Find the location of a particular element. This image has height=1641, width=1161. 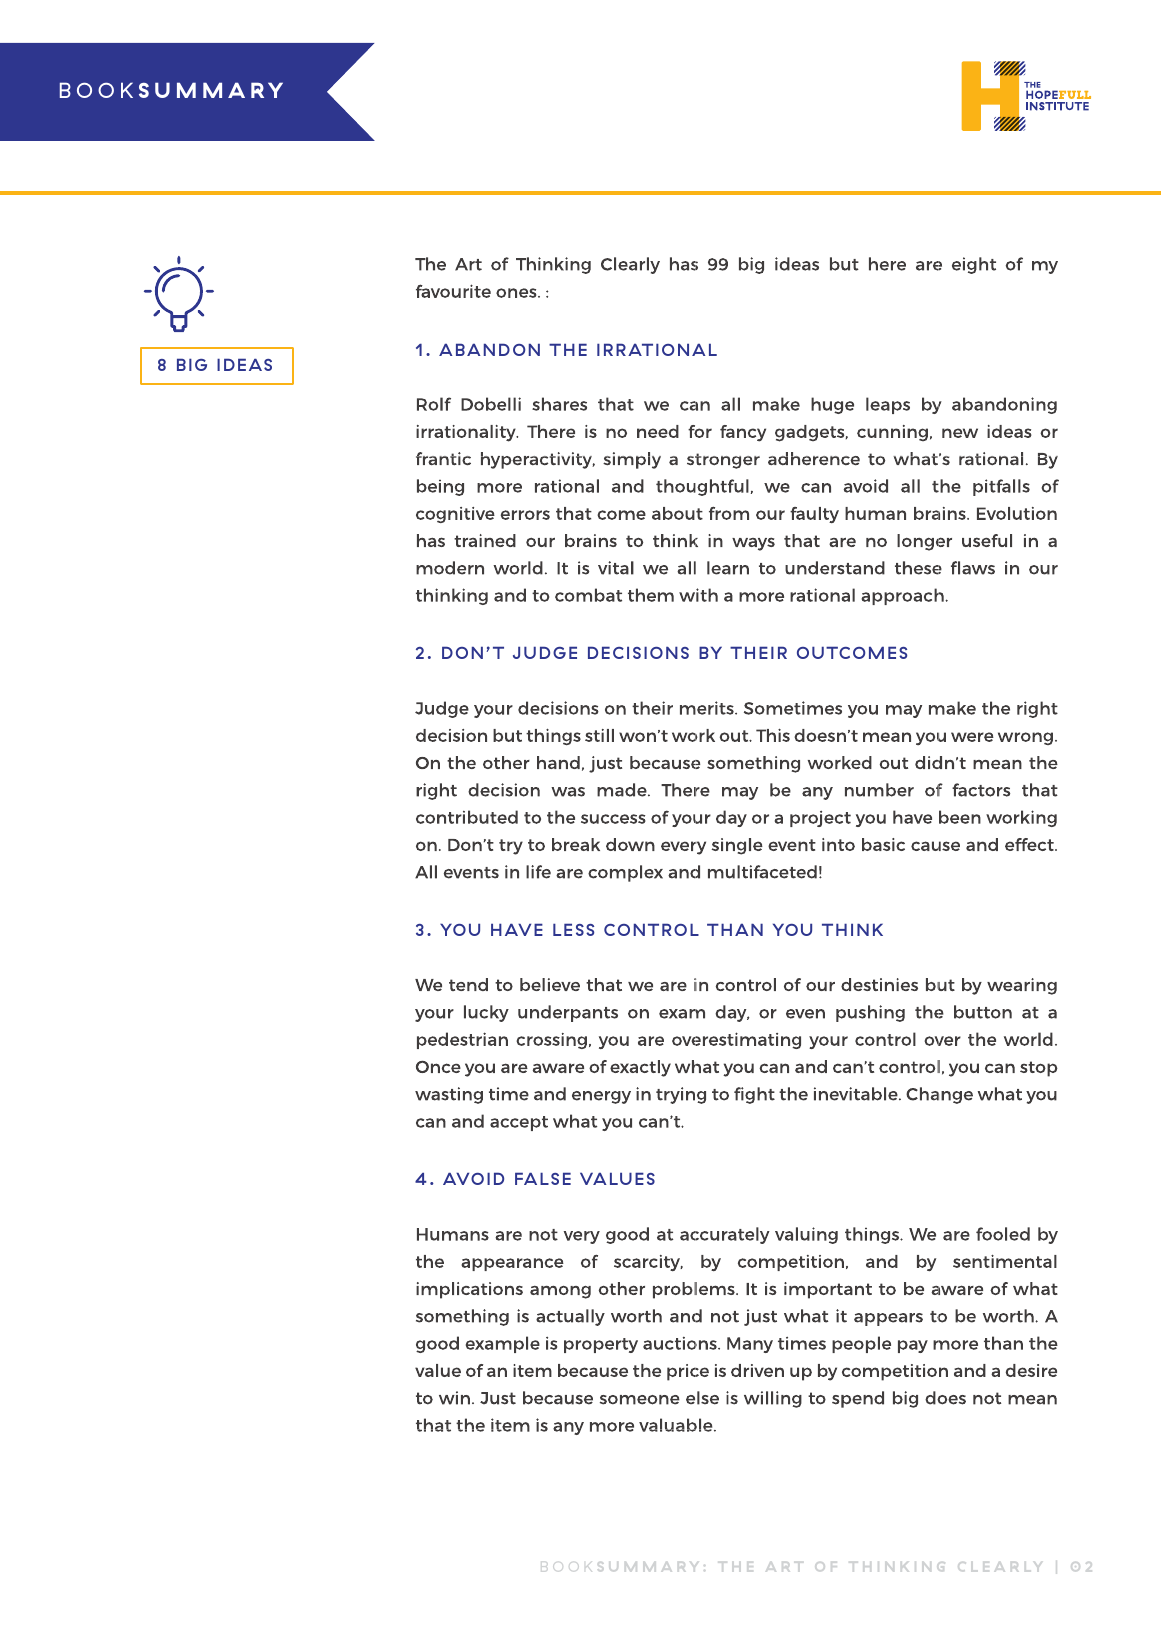

fancy is located at coordinates (743, 433).
